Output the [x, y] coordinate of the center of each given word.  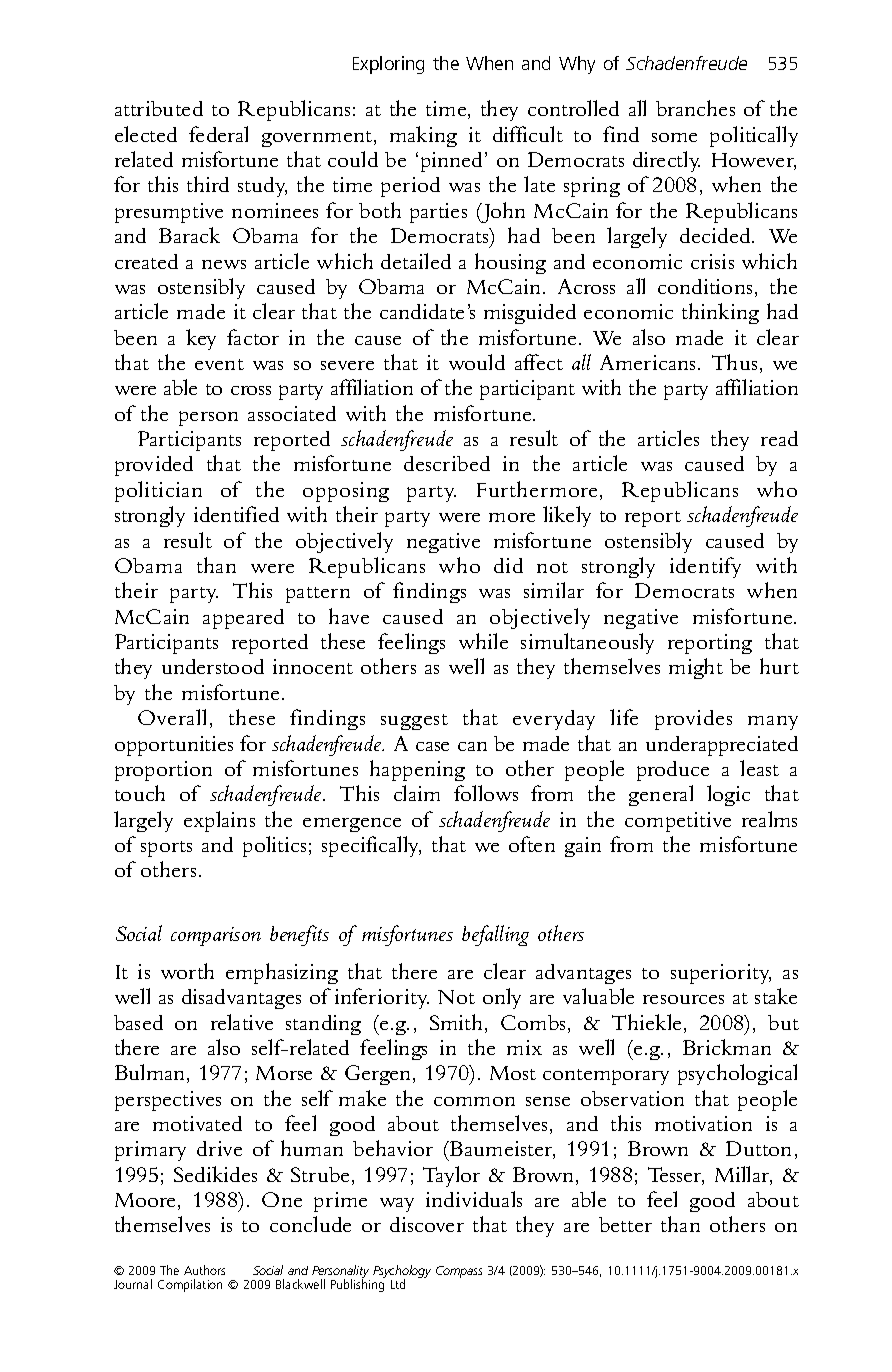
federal [218, 134]
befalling [495, 935]
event [219, 364]
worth [187, 971]
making [423, 136]
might [696, 668]
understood [213, 666]
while [483, 641]
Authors [204, 1270]
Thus [734, 362]
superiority [721, 974]
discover [427, 1224]
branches [695, 108]
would [477, 362]
